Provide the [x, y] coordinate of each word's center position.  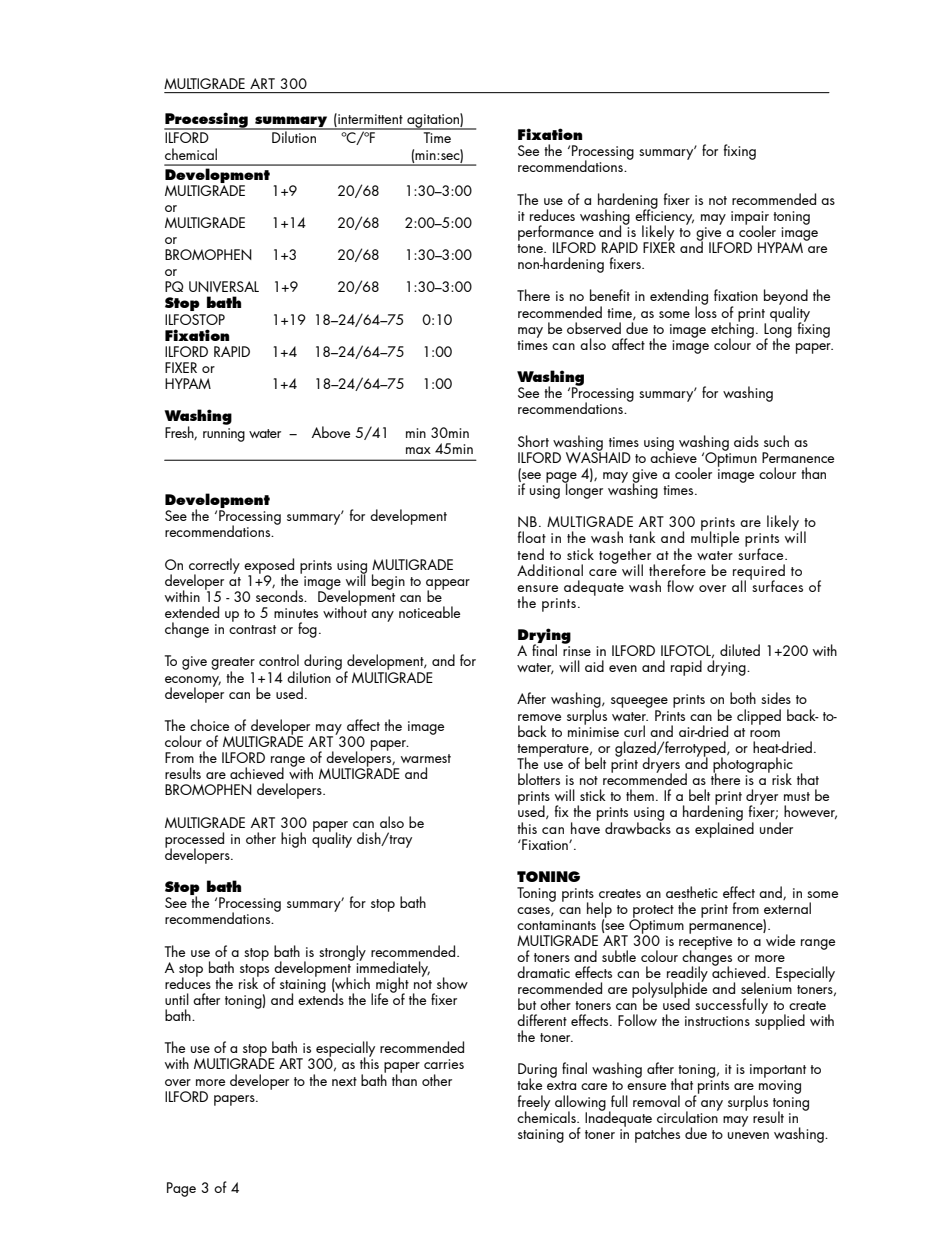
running [224, 435]
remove [539, 717]
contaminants [556, 925]
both [743, 698]
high [293, 840]
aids [746, 441]
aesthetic [692, 892]
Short [533, 441]
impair [750, 219]
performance [556, 234]
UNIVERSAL [224, 286]
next [344, 1081]
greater [233, 665]
